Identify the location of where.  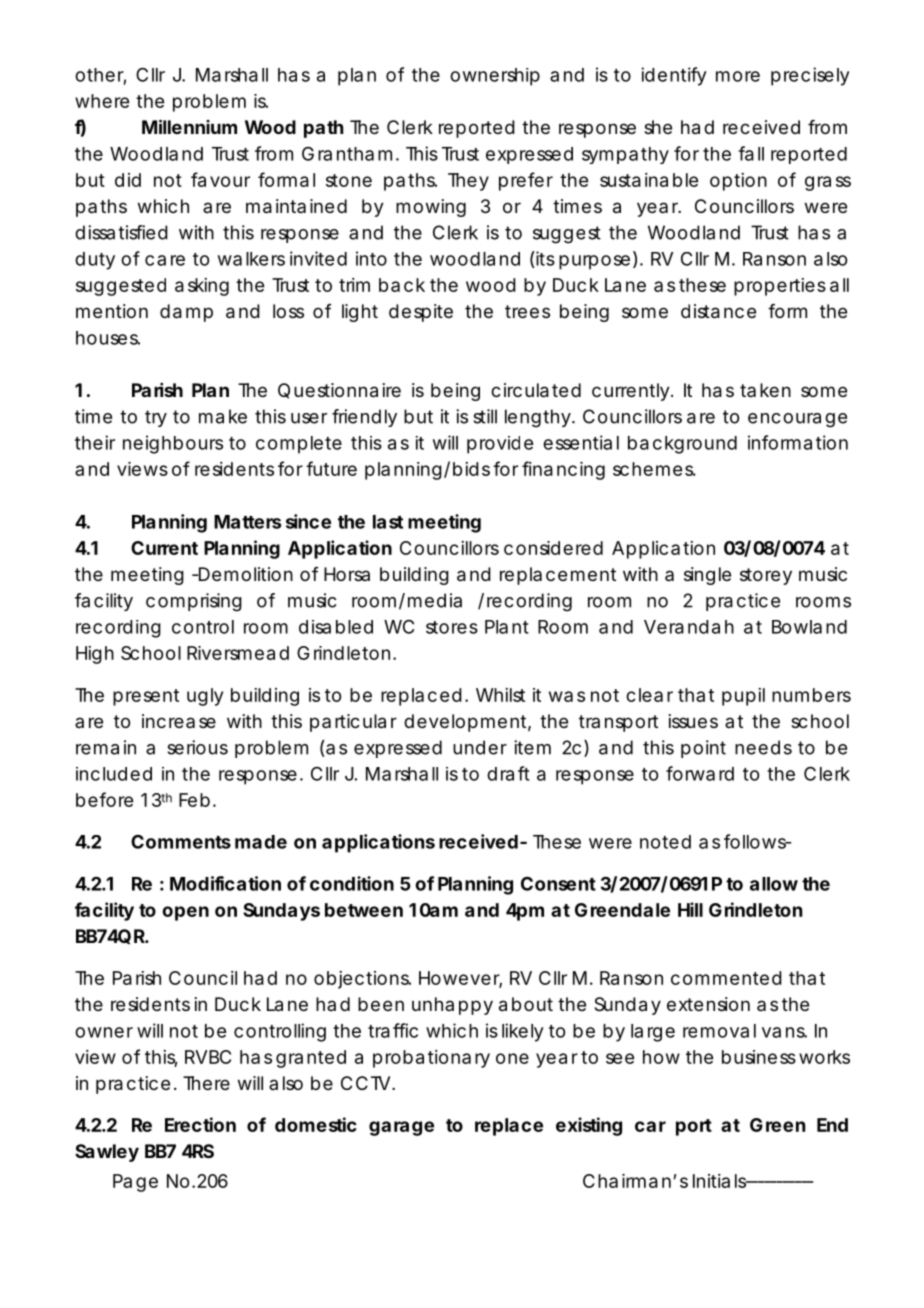
(102, 101).
